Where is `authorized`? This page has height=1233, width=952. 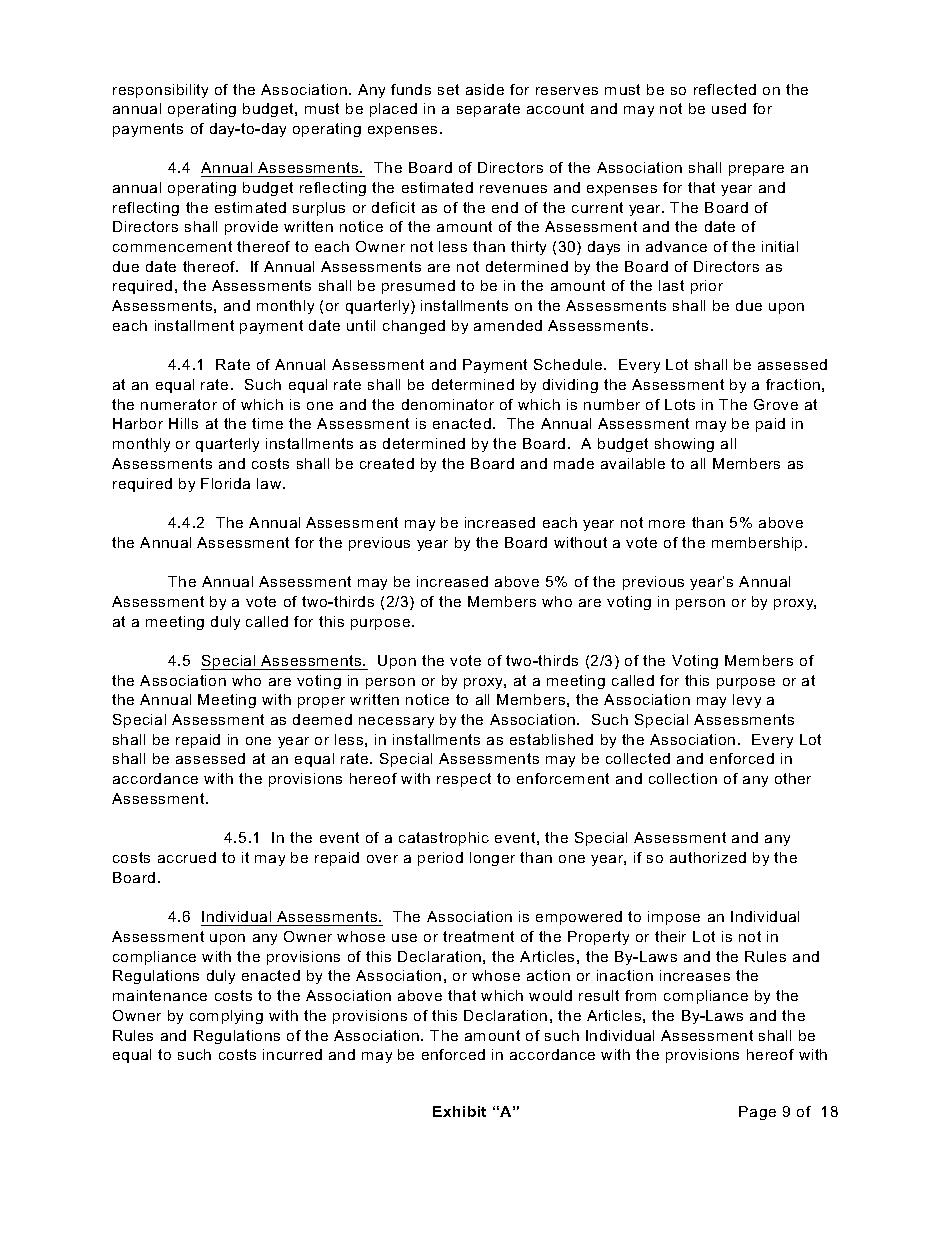 authorized is located at coordinates (708, 857).
